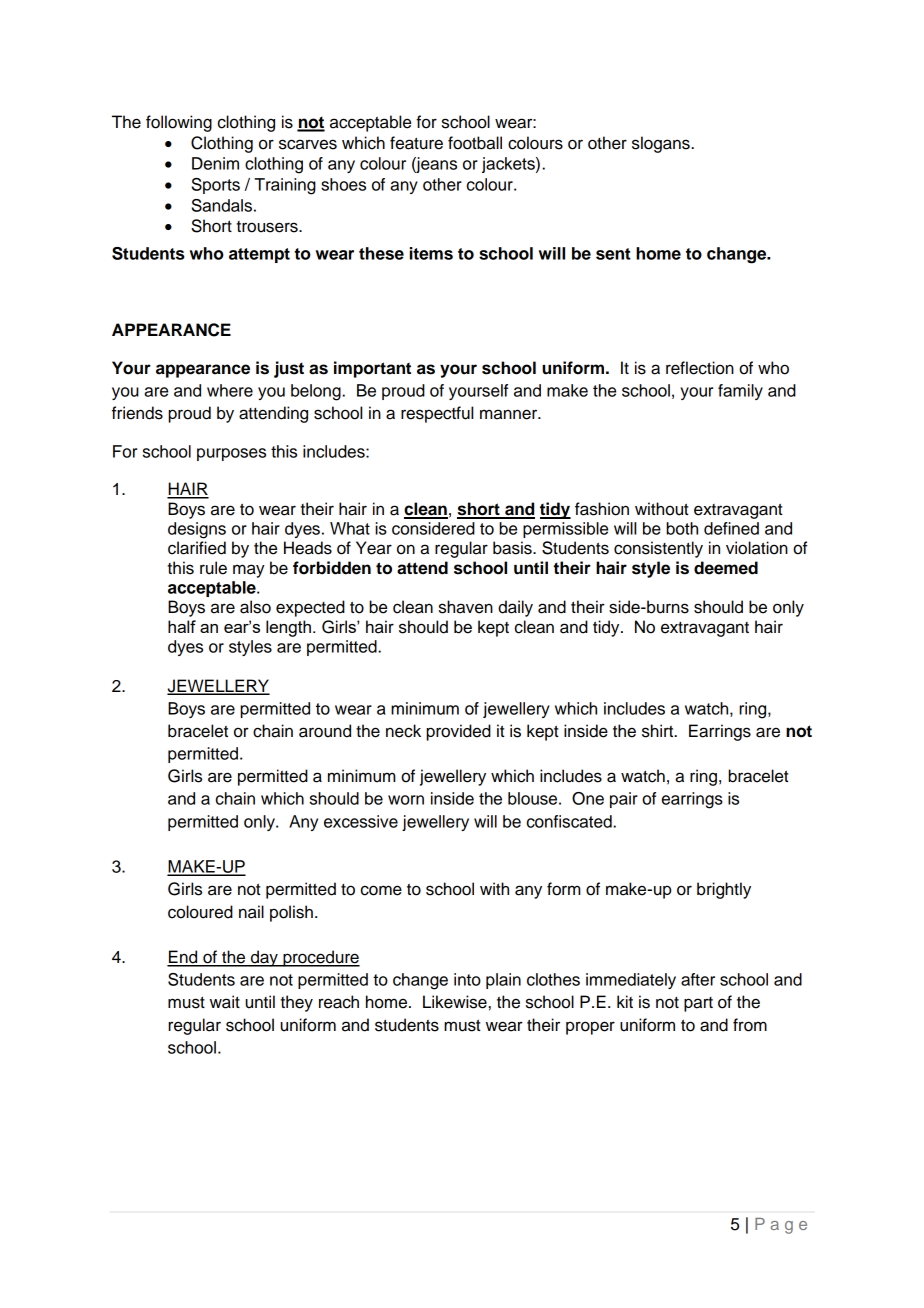  What do you see at coordinates (661, 144) in the image?
I see `slogans` at bounding box center [661, 144].
